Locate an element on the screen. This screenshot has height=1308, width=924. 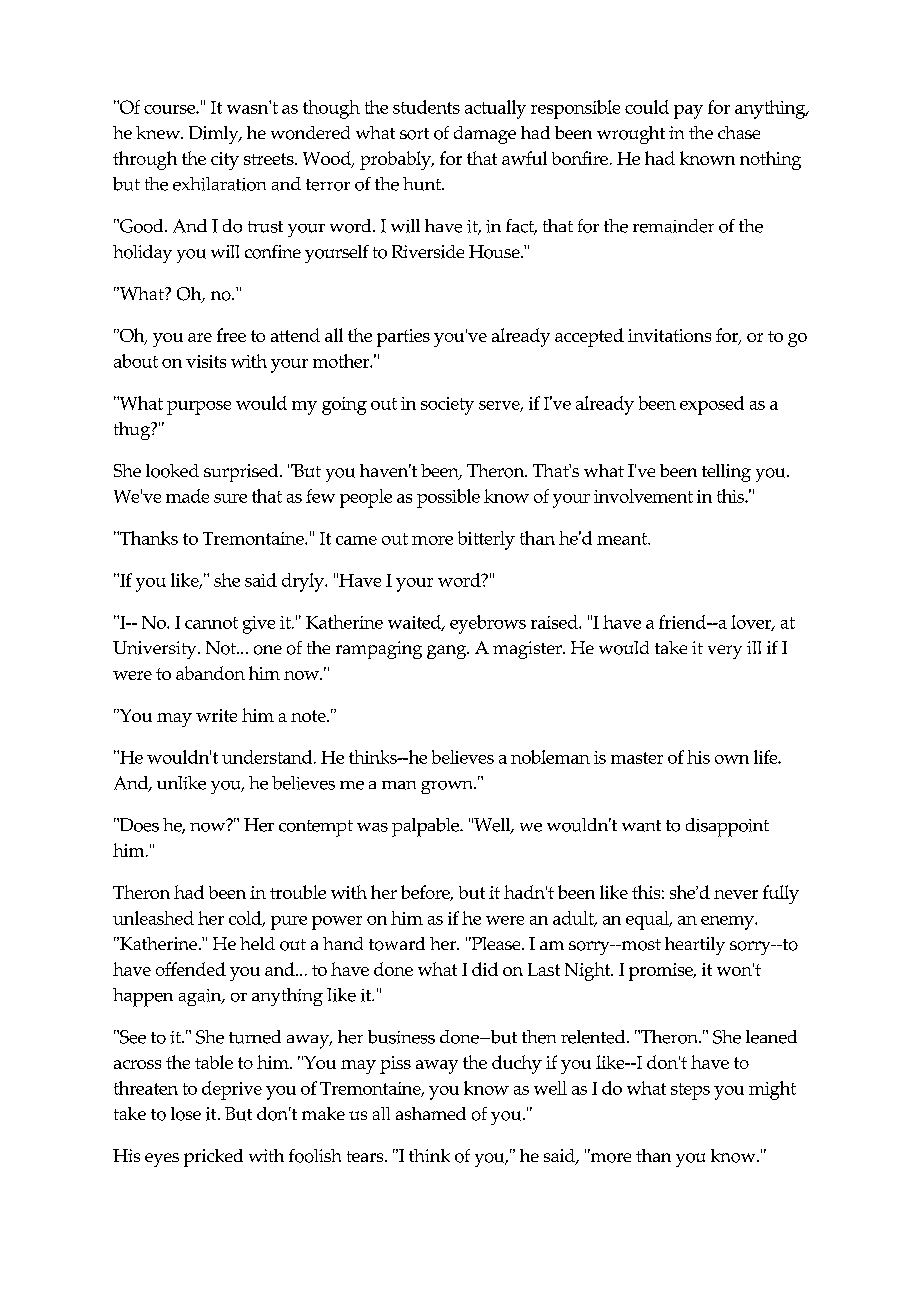
ashamed is located at coordinates (431, 1113).
